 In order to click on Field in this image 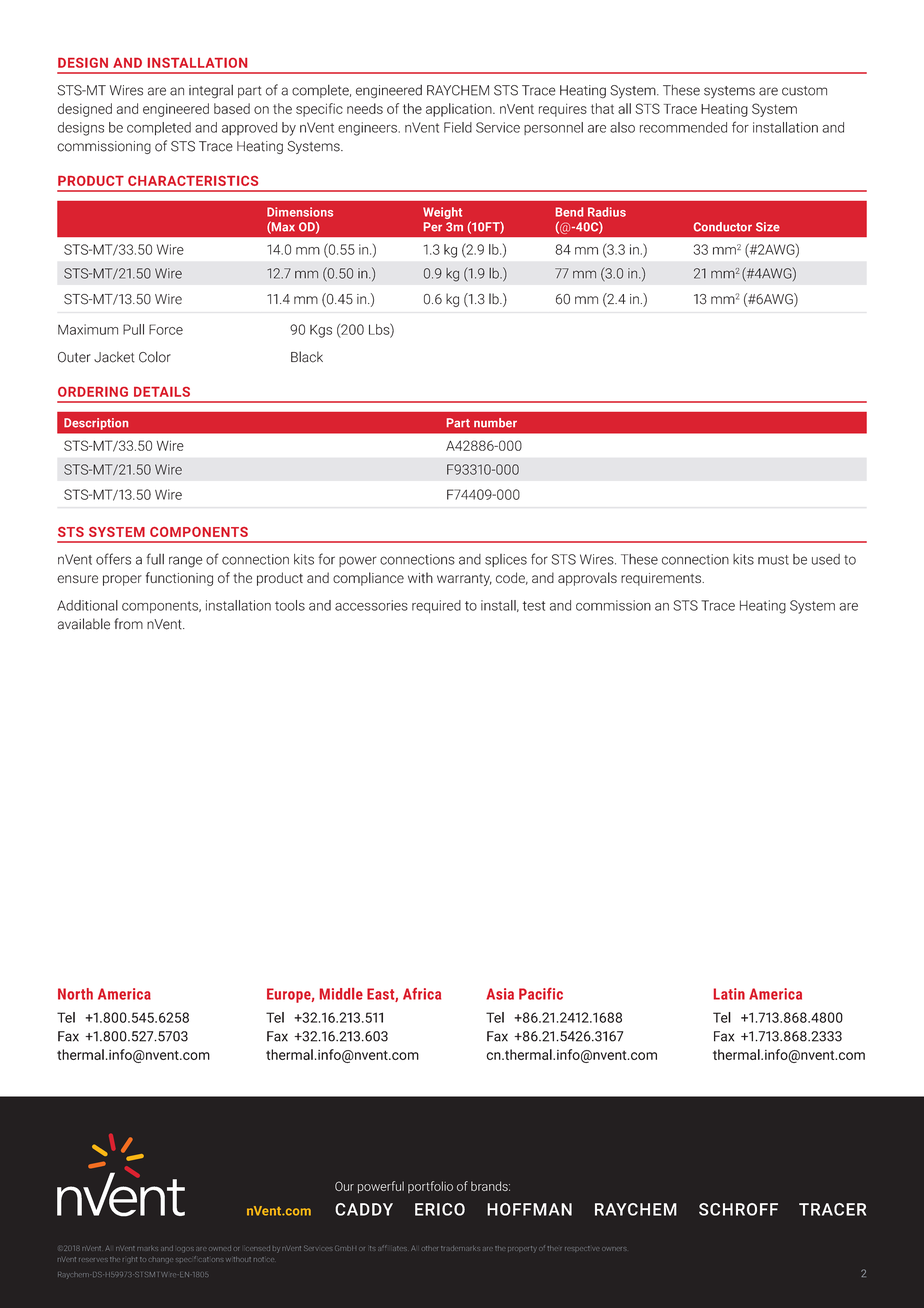, I will do `click(458, 127)`.
